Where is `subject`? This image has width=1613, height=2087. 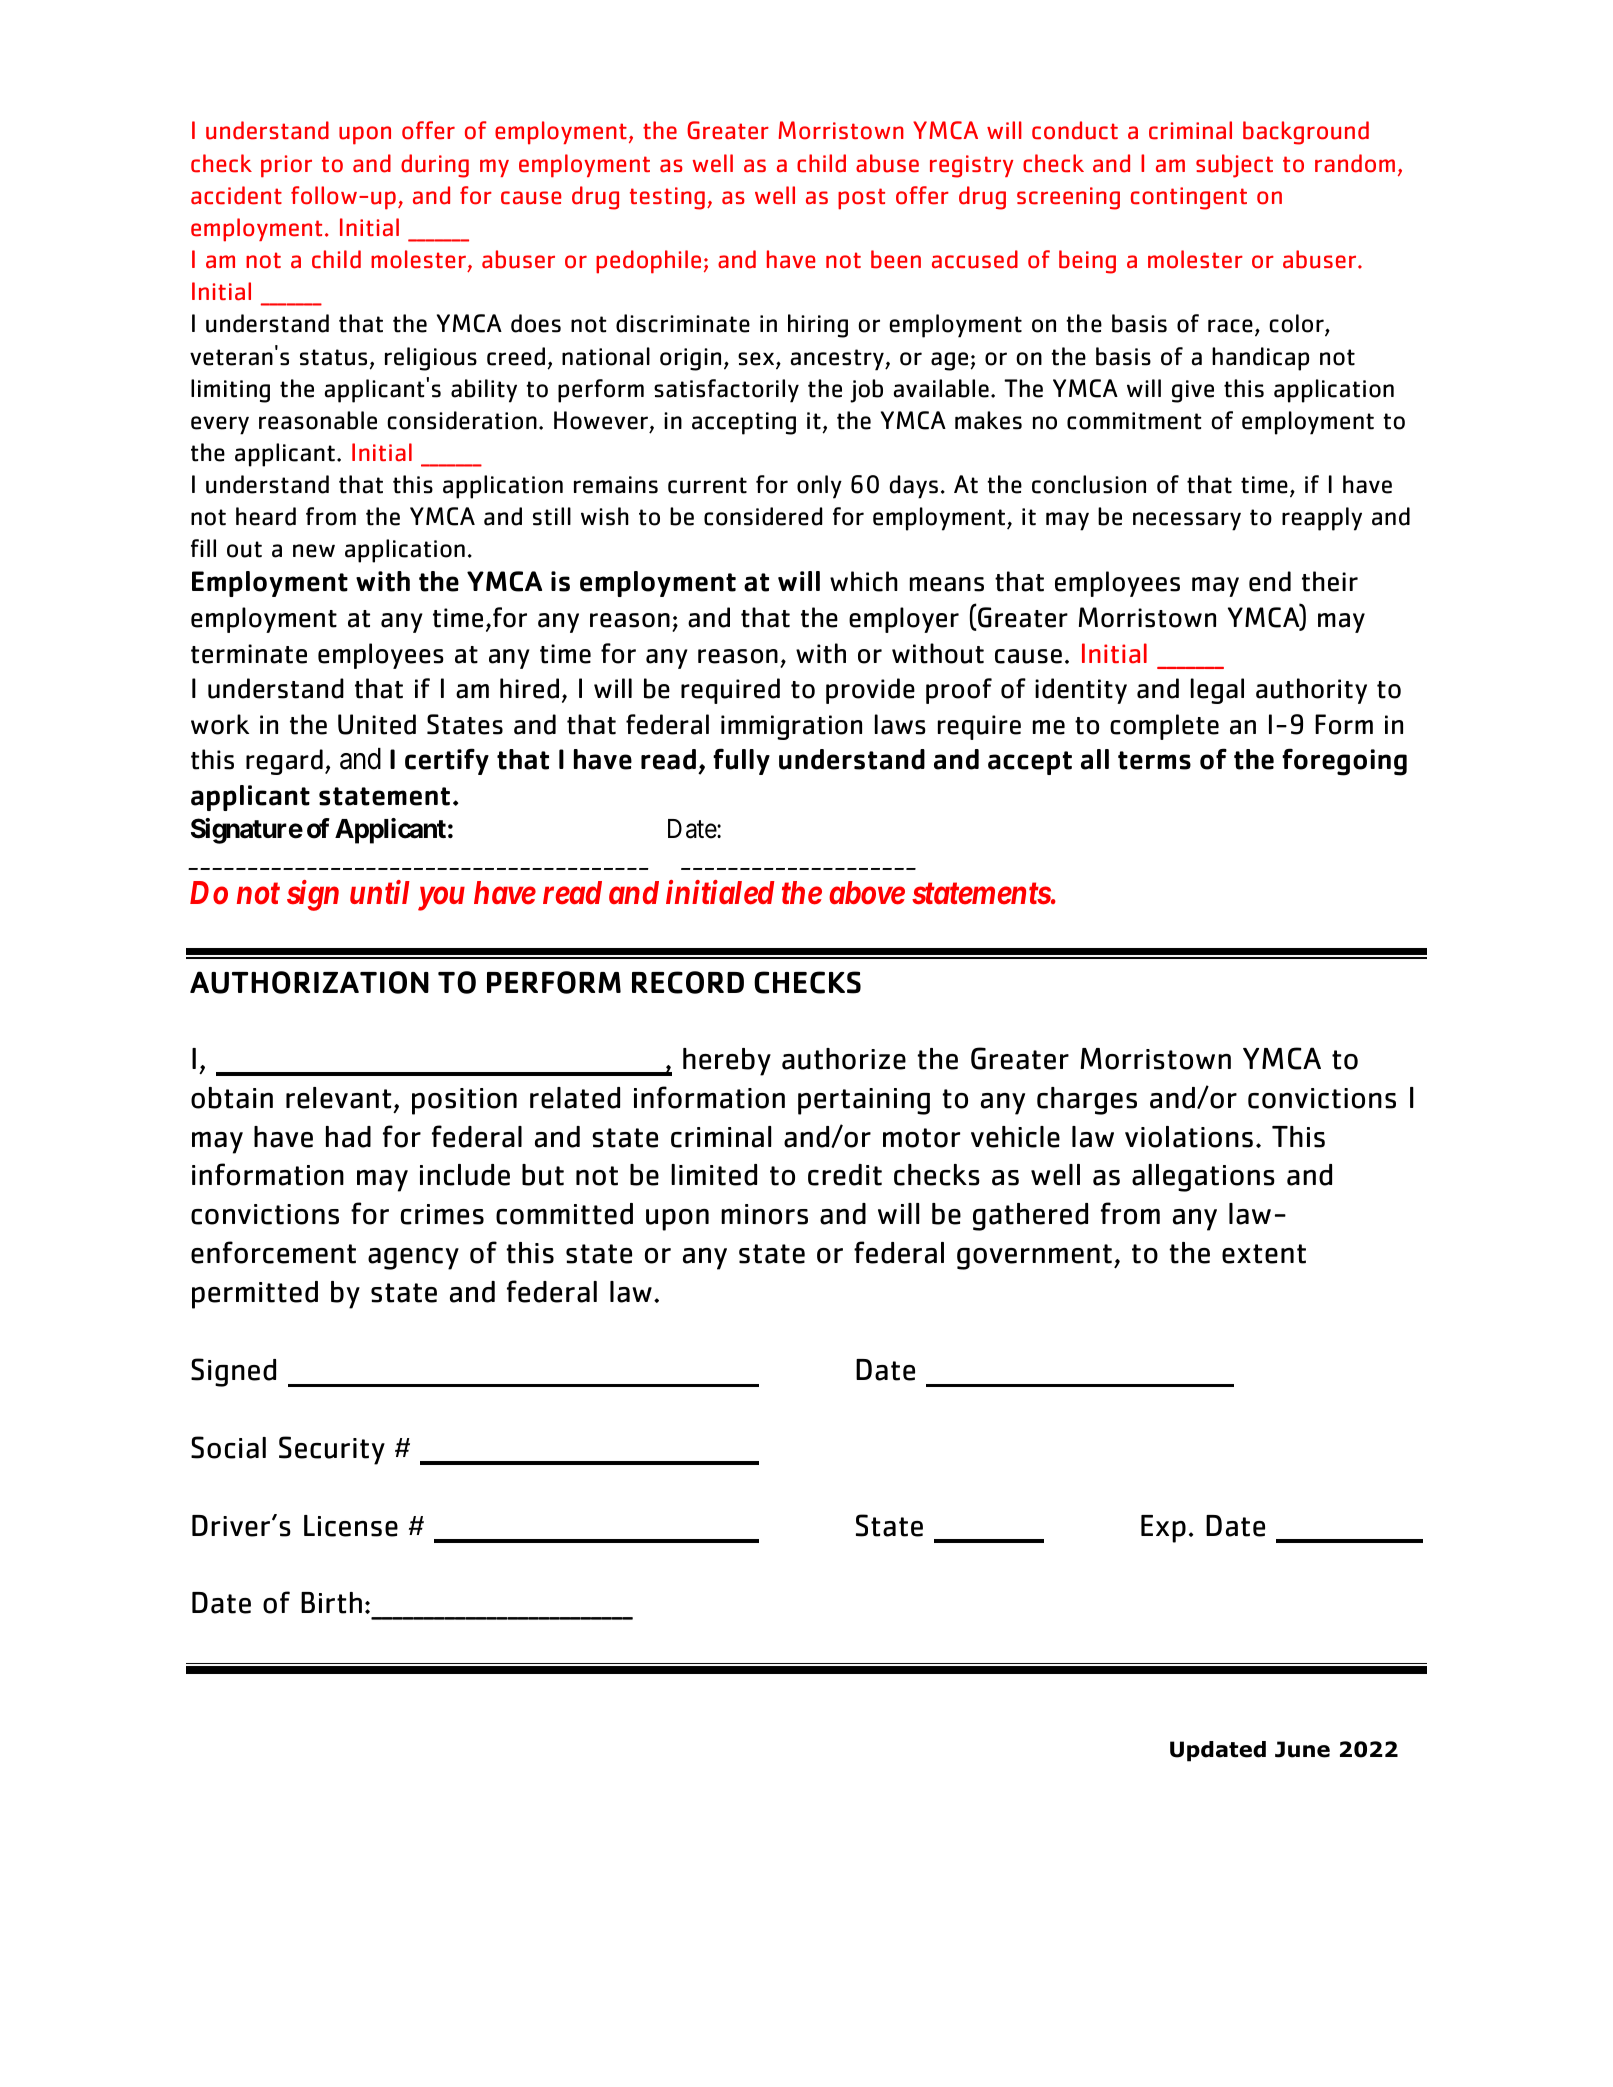
subject is located at coordinates (1234, 166).
